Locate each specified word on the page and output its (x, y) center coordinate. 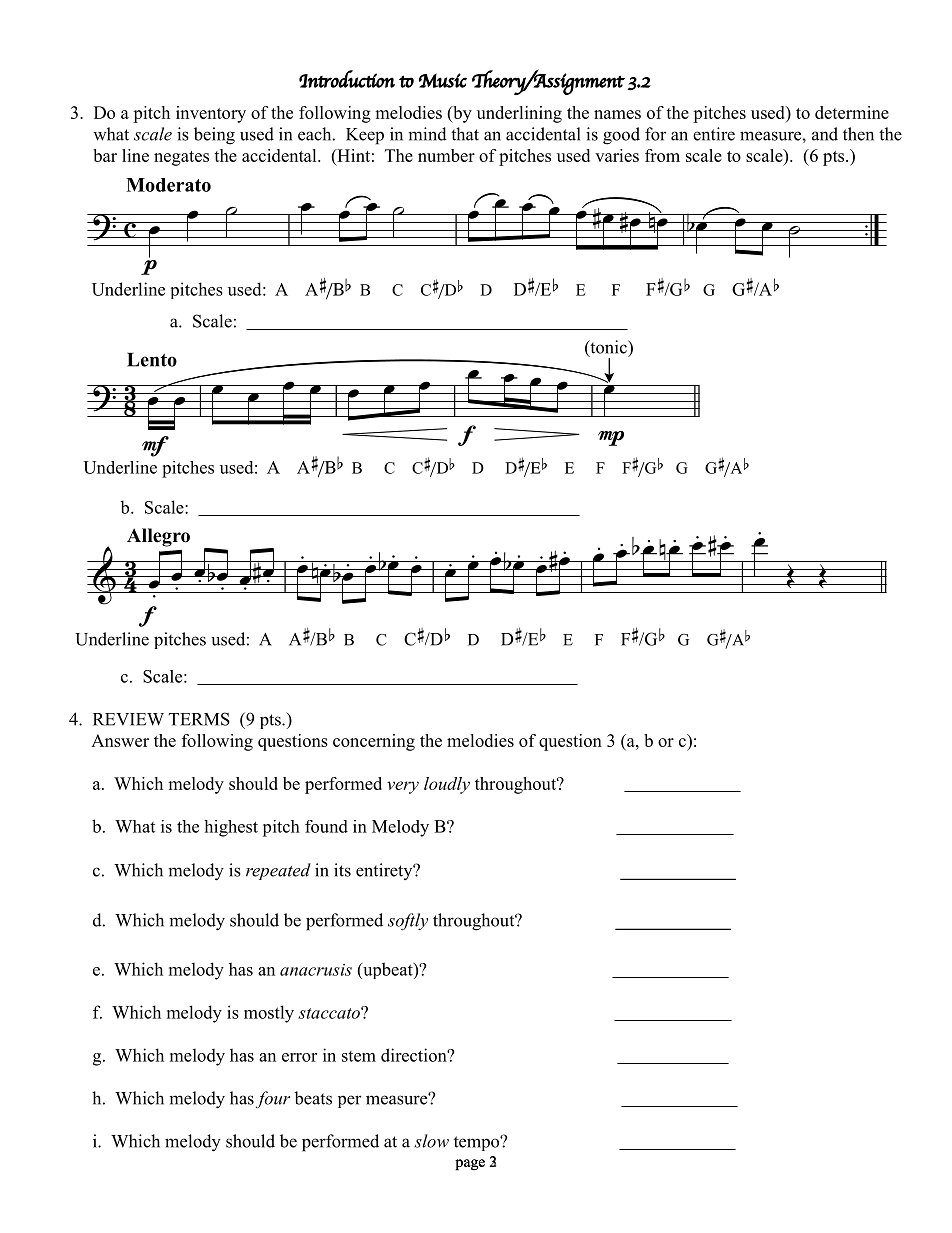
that (465, 134)
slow (431, 1141)
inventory (211, 114)
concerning (374, 742)
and (825, 134)
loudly (447, 785)
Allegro (158, 537)
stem (359, 1056)
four (273, 1099)
